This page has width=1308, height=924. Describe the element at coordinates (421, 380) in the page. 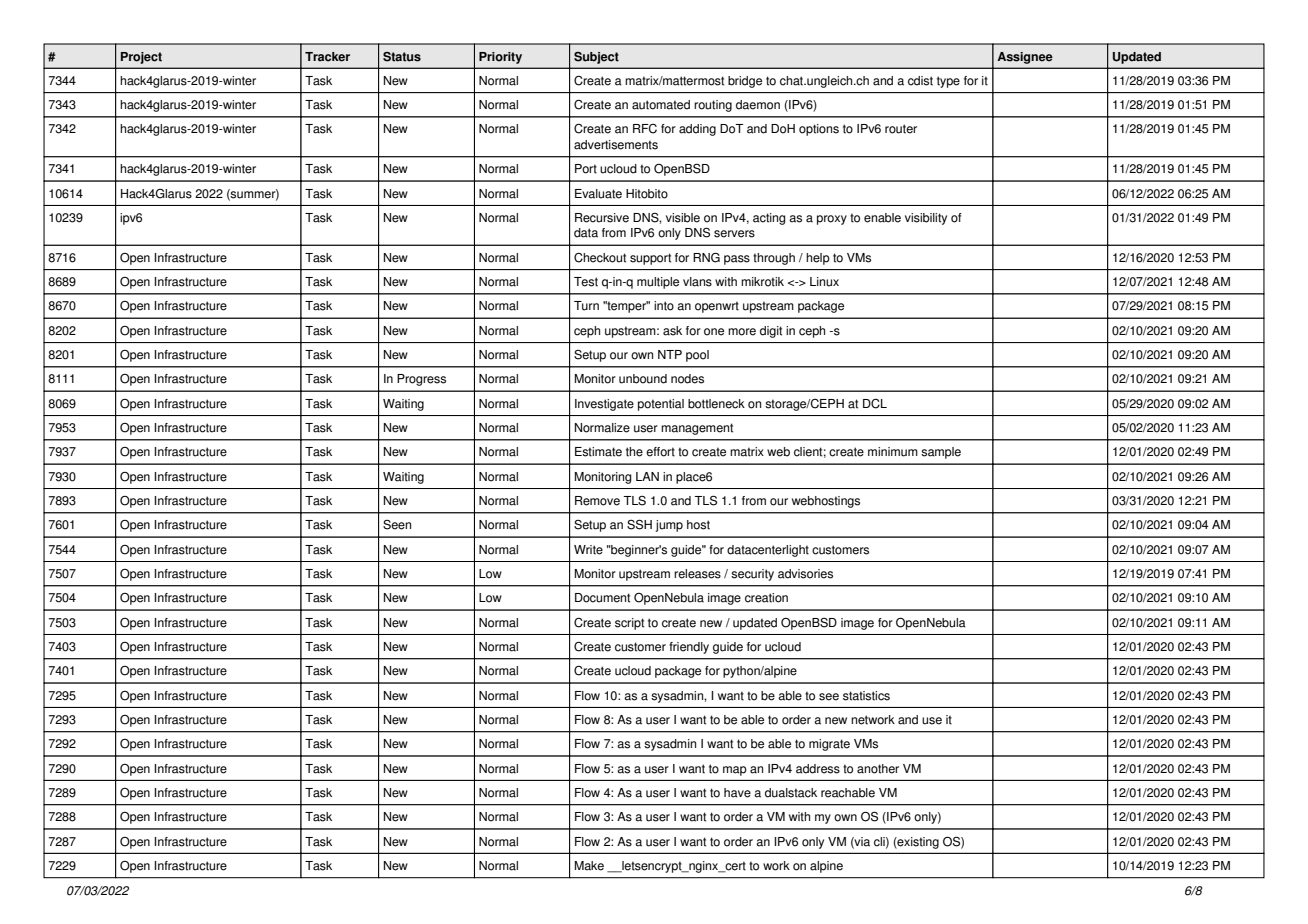

I see `Progress` at that location.
